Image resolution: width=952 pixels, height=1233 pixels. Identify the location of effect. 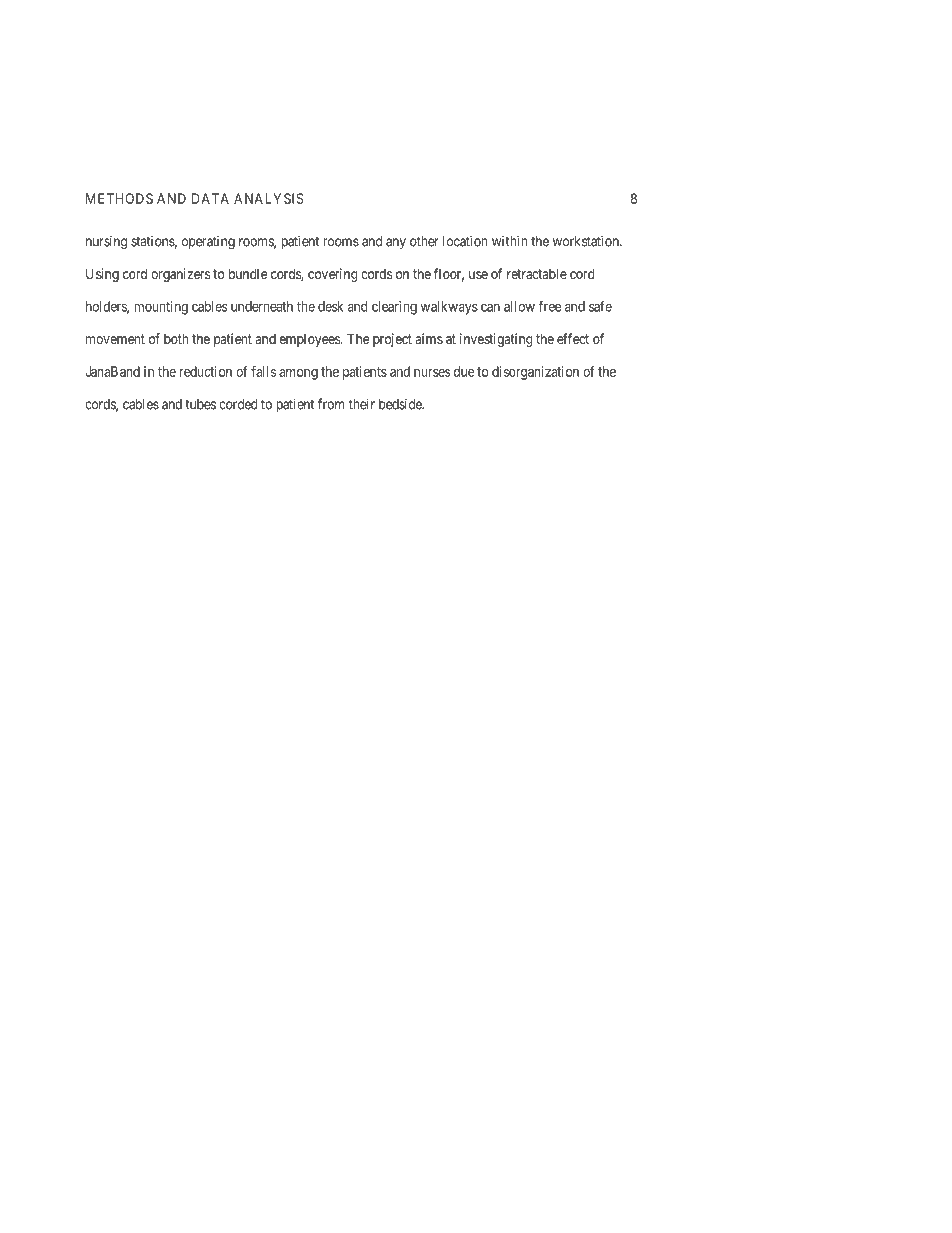
(573, 338).
